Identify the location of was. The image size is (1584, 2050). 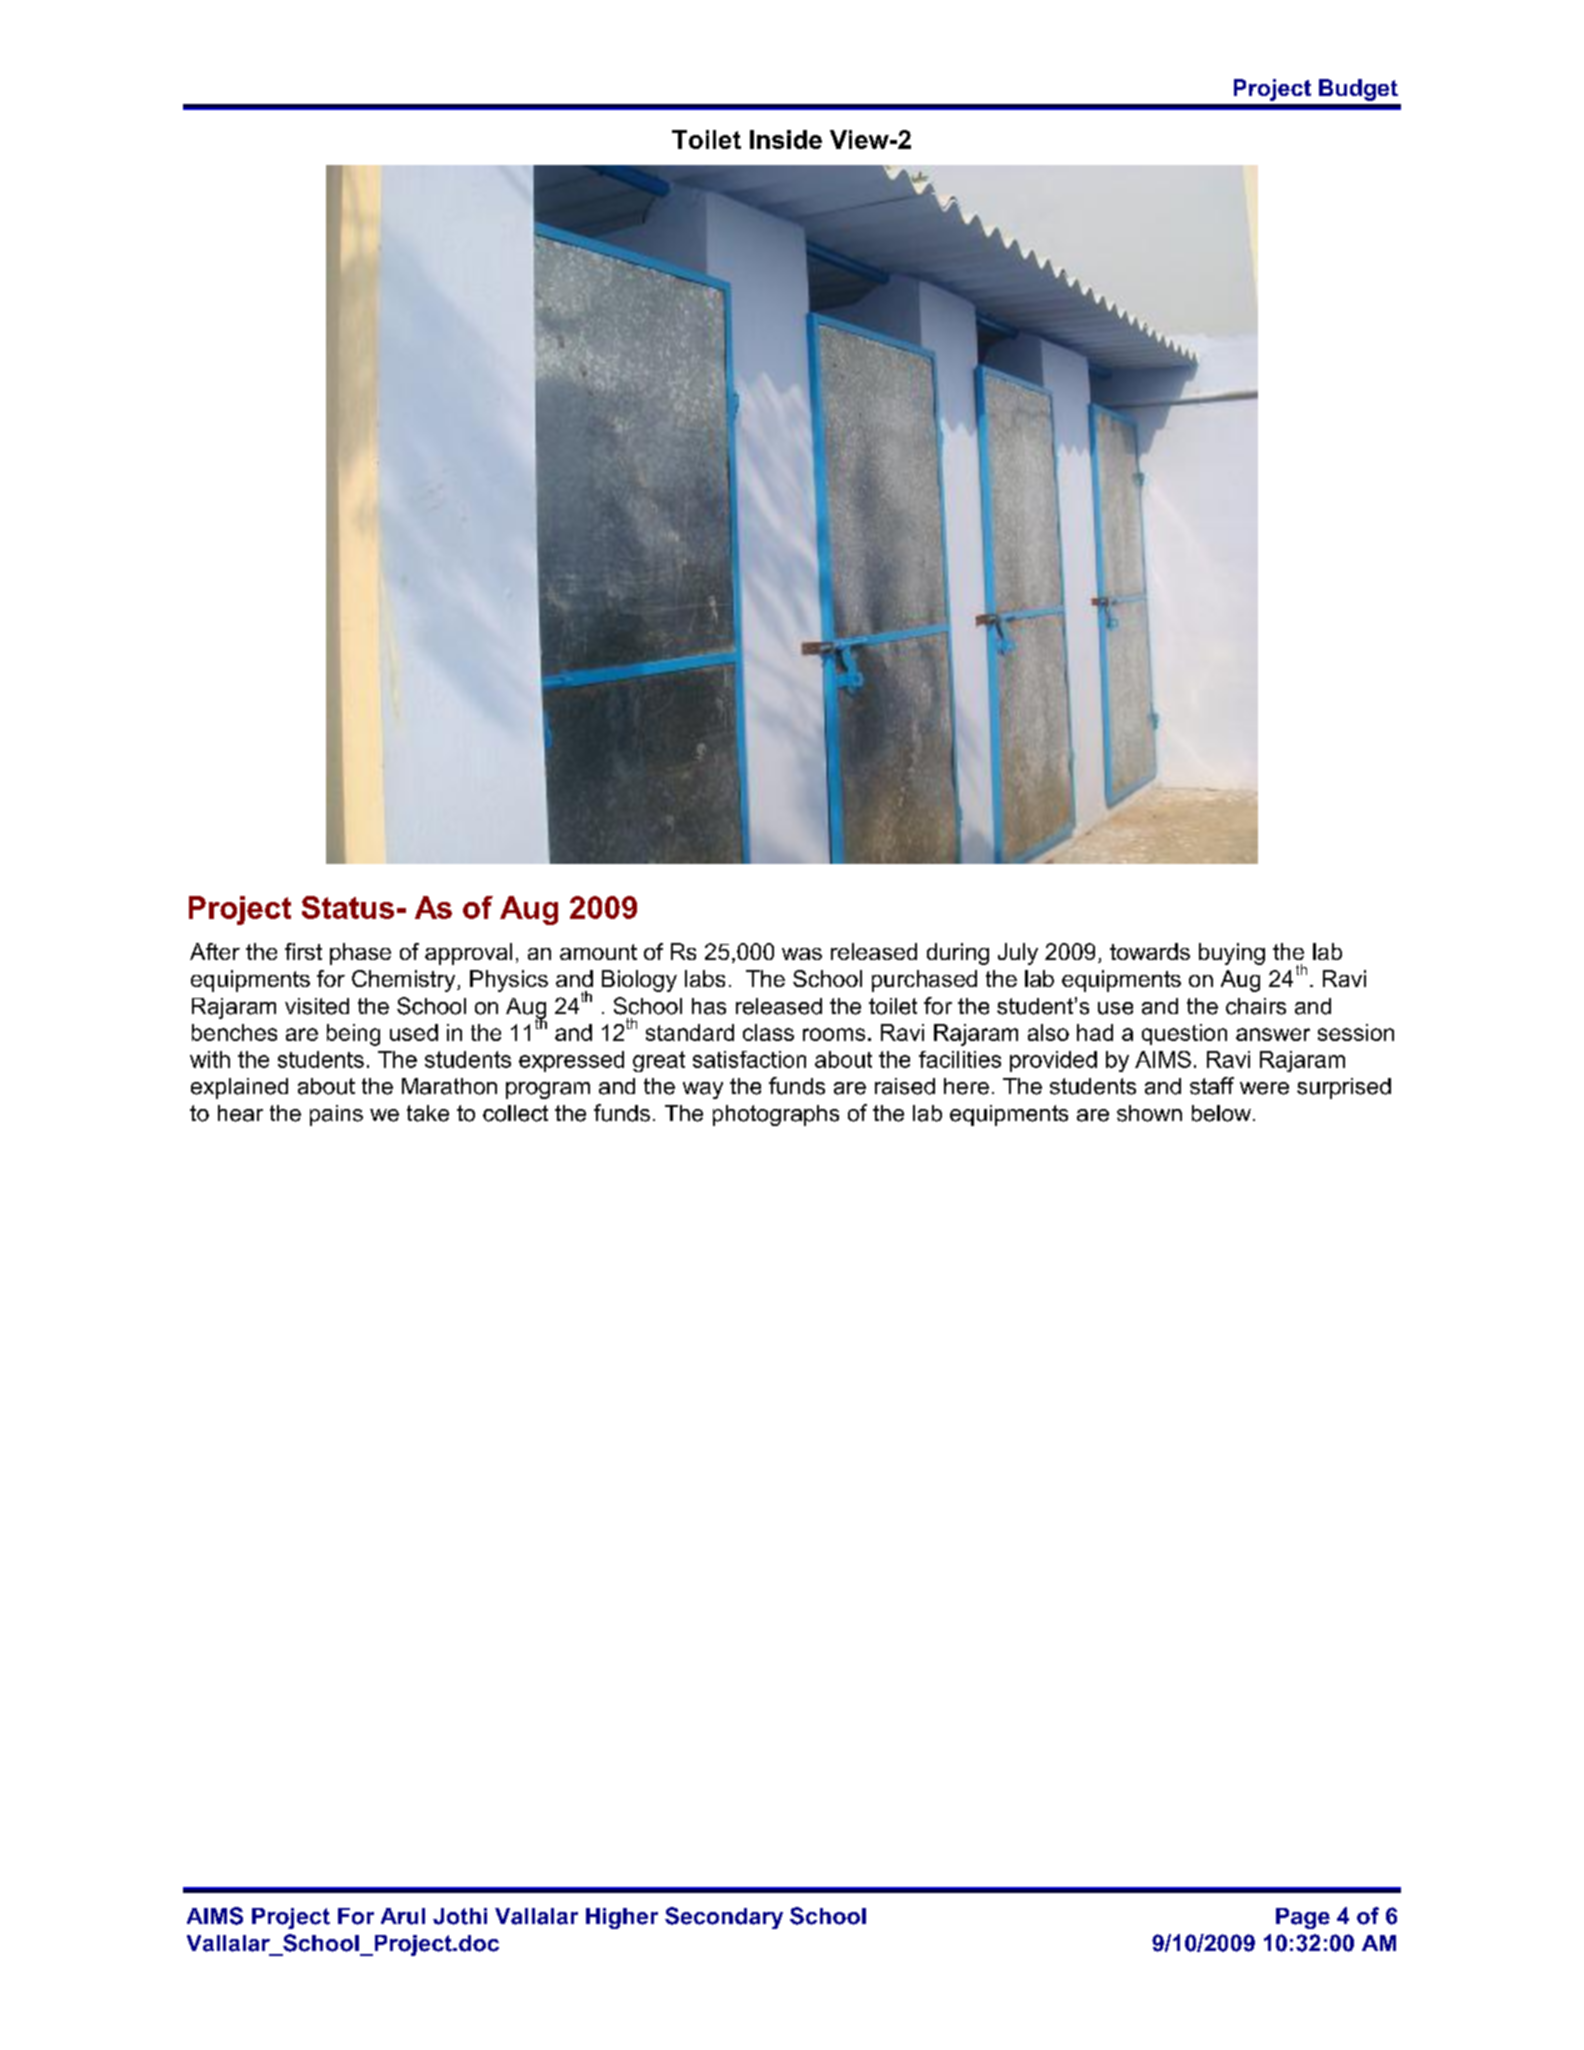
(802, 954).
